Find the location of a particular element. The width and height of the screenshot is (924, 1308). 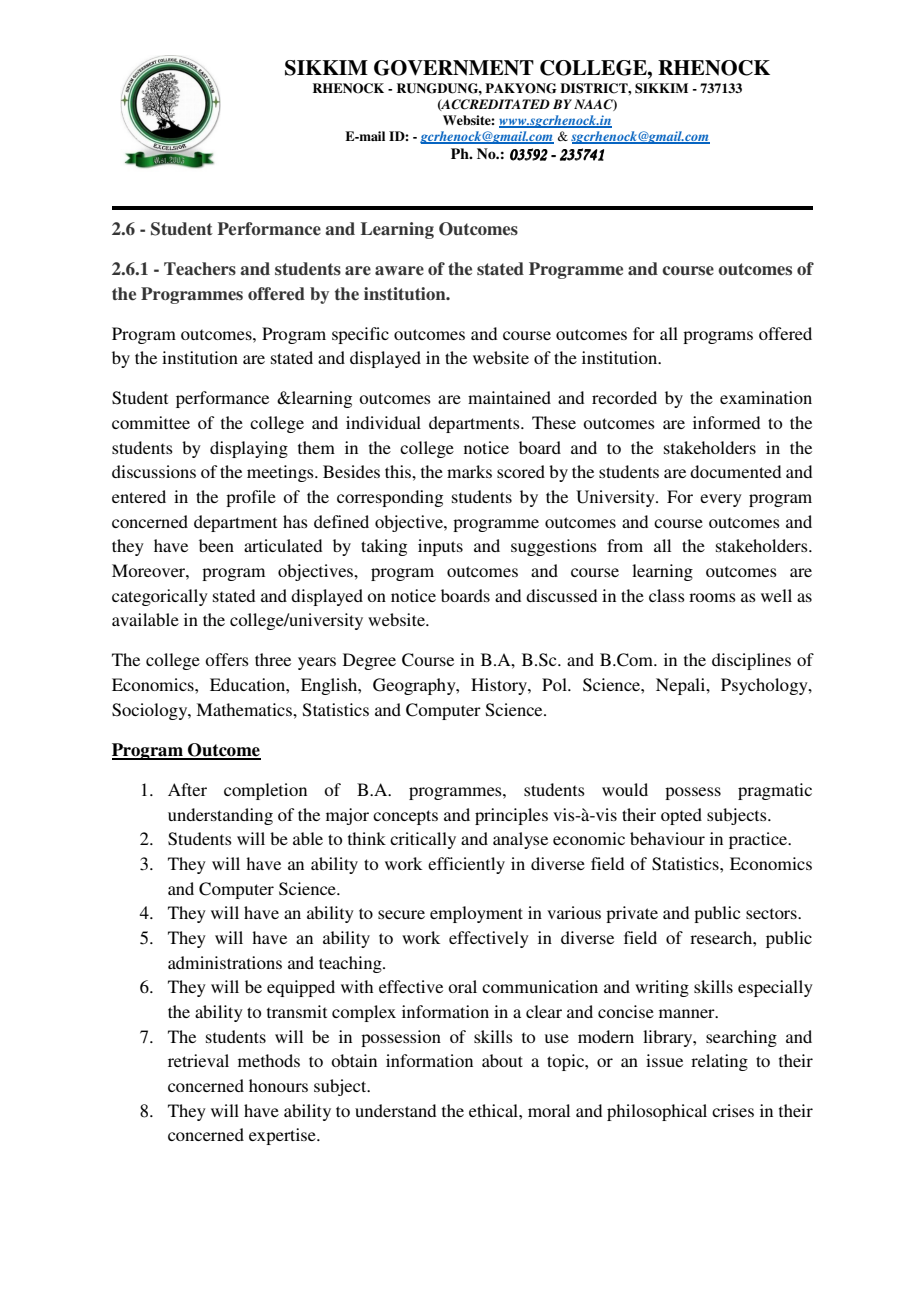

retrieval is located at coordinates (198, 1060).
